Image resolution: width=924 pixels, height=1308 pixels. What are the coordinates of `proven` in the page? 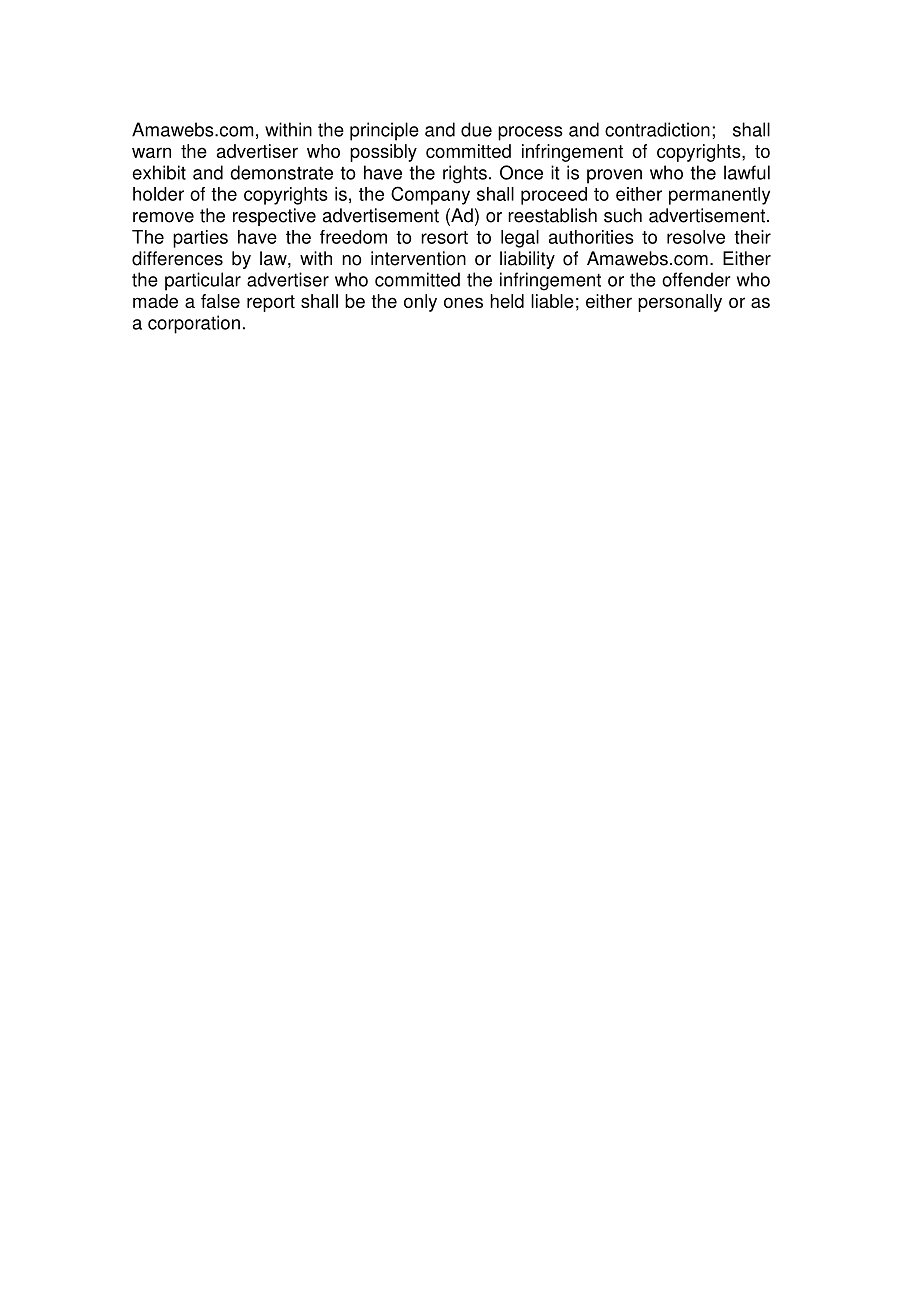 It's located at (614, 176).
